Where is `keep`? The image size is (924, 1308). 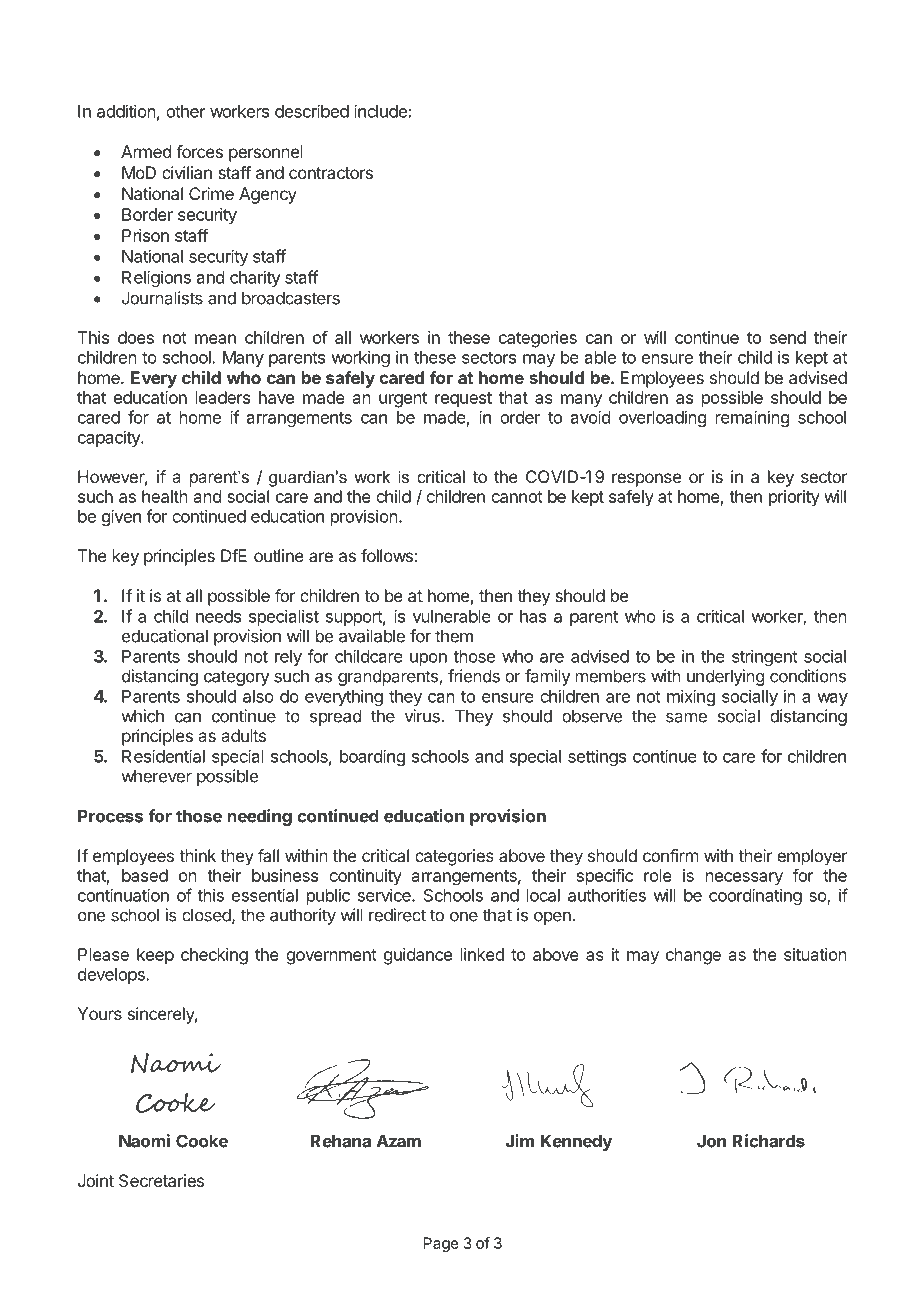 keep is located at coordinates (155, 956).
